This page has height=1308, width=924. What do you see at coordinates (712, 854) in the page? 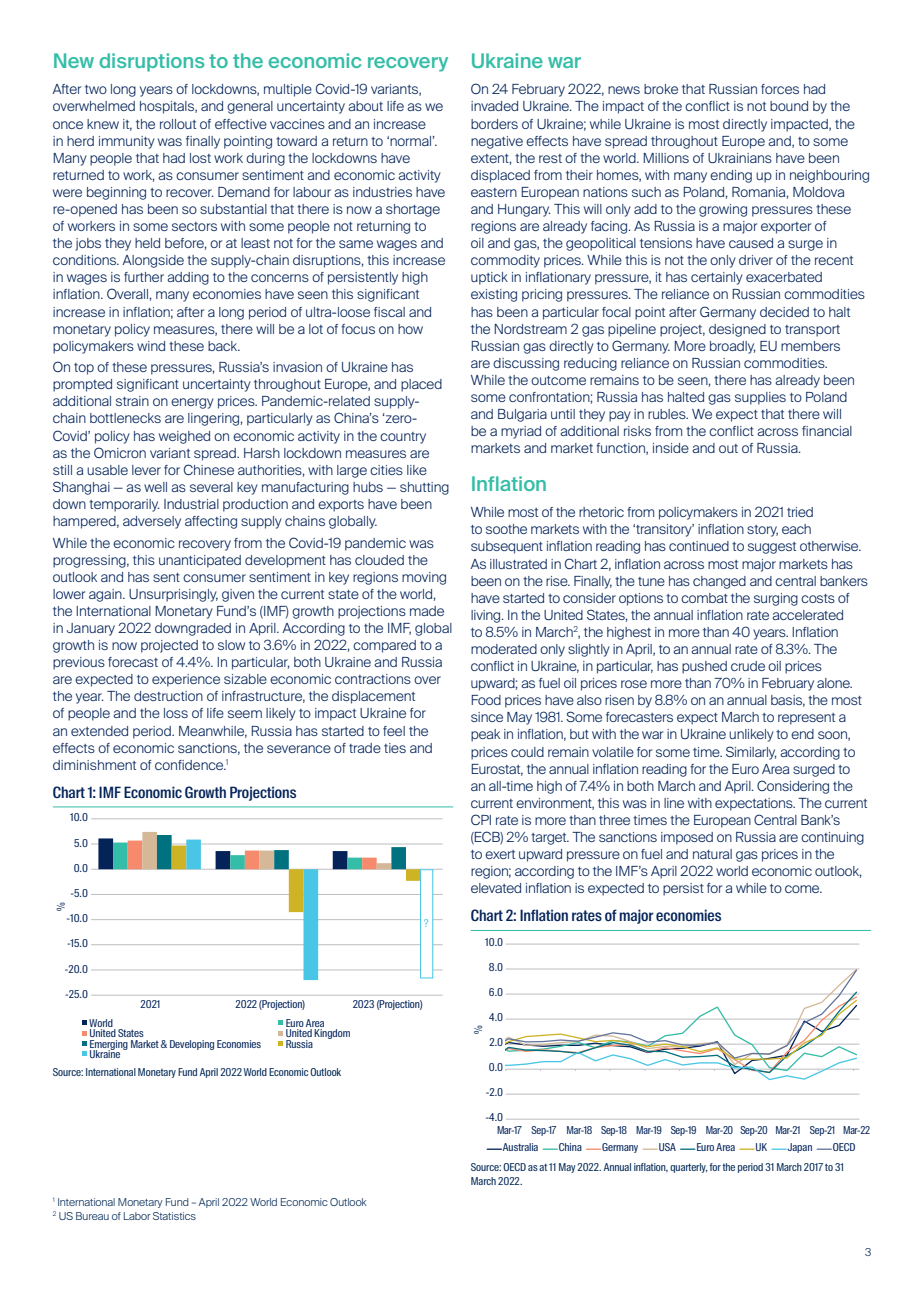
I see `natural` at bounding box center [712, 854].
